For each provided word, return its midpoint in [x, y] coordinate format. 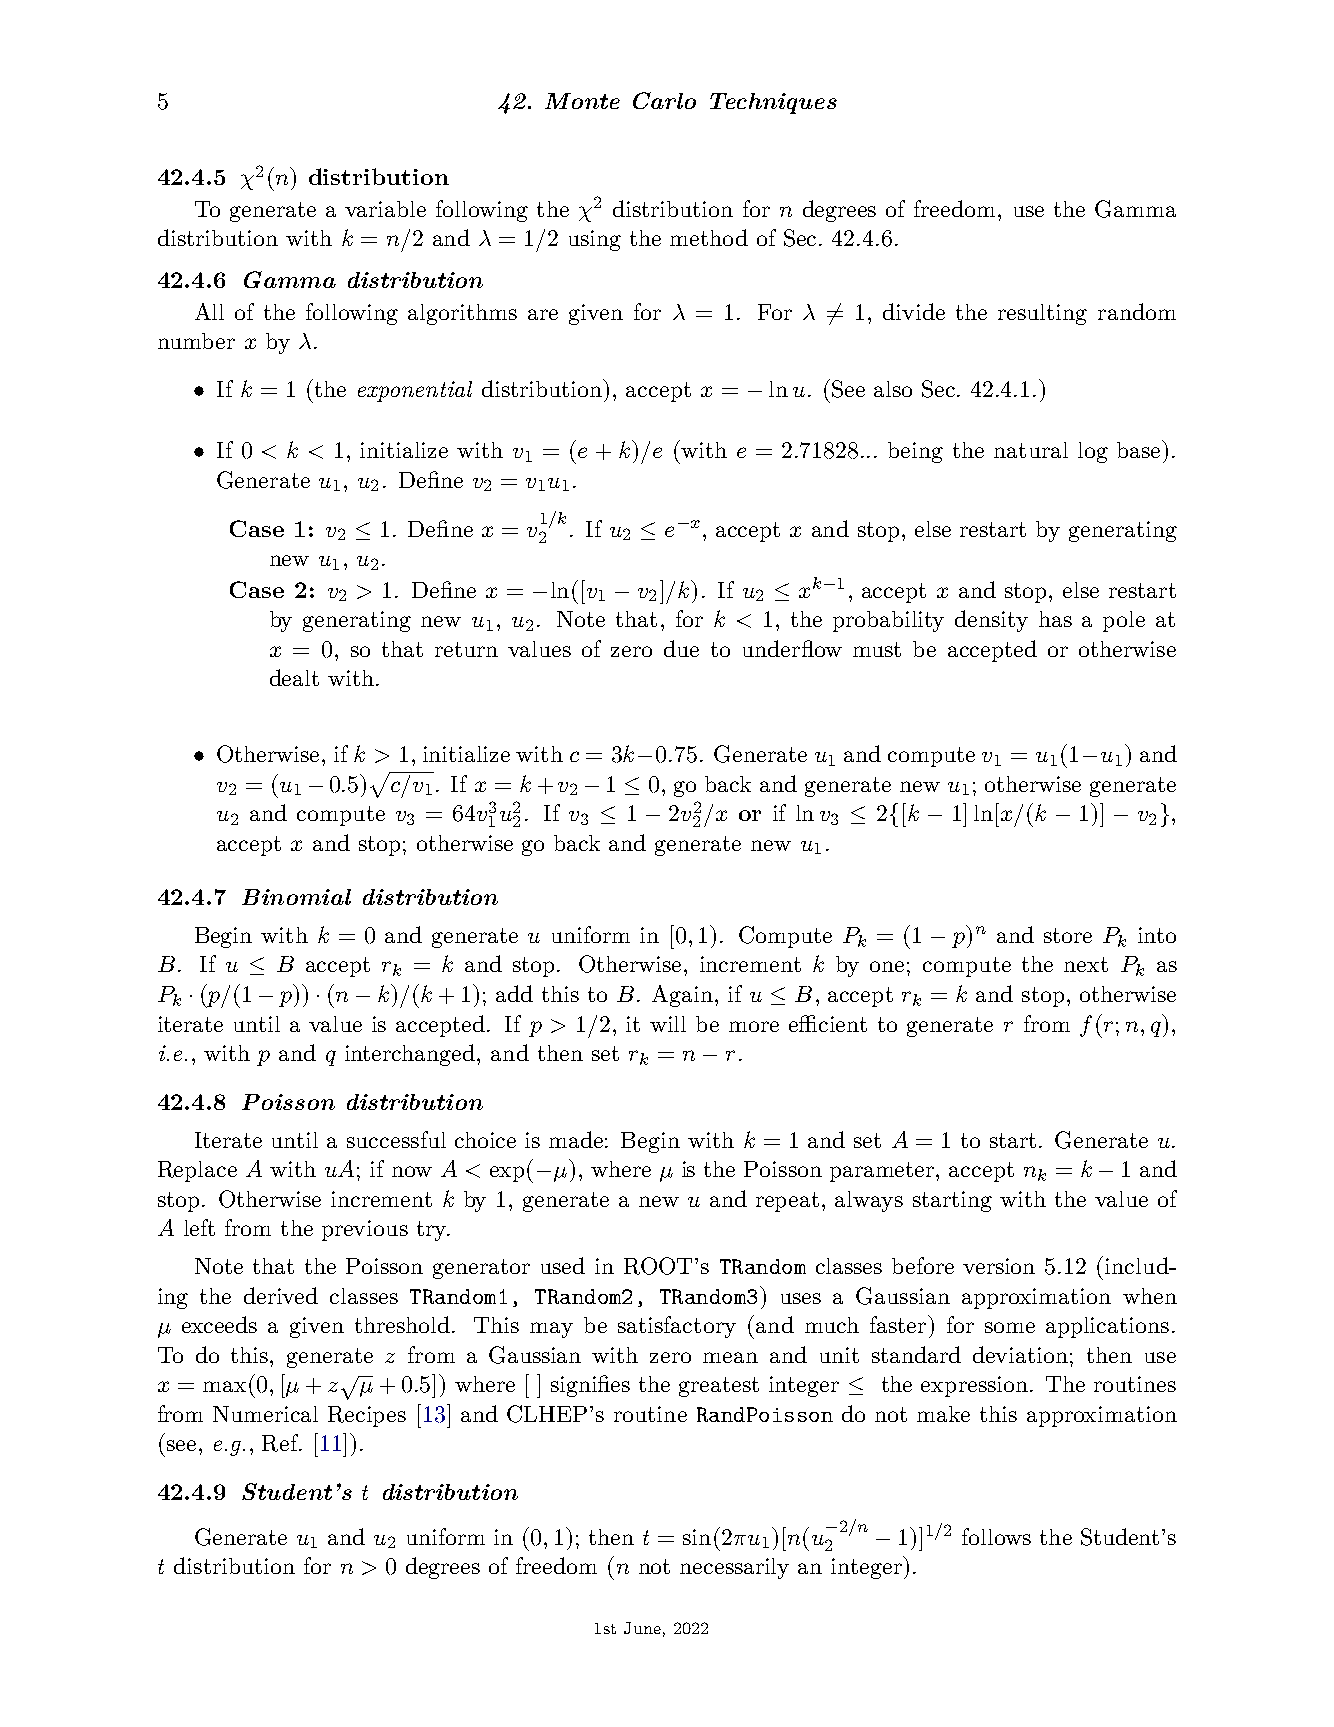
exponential [415, 391]
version [999, 1266]
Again [684, 996]
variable [385, 209]
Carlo [664, 100]
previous [365, 1230]
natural [1031, 450]
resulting [1042, 314]
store [1068, 935]
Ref [281, 1443]
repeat [787, 1202]
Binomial [296, 897]
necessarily [734, 1568]
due [681, 648]
